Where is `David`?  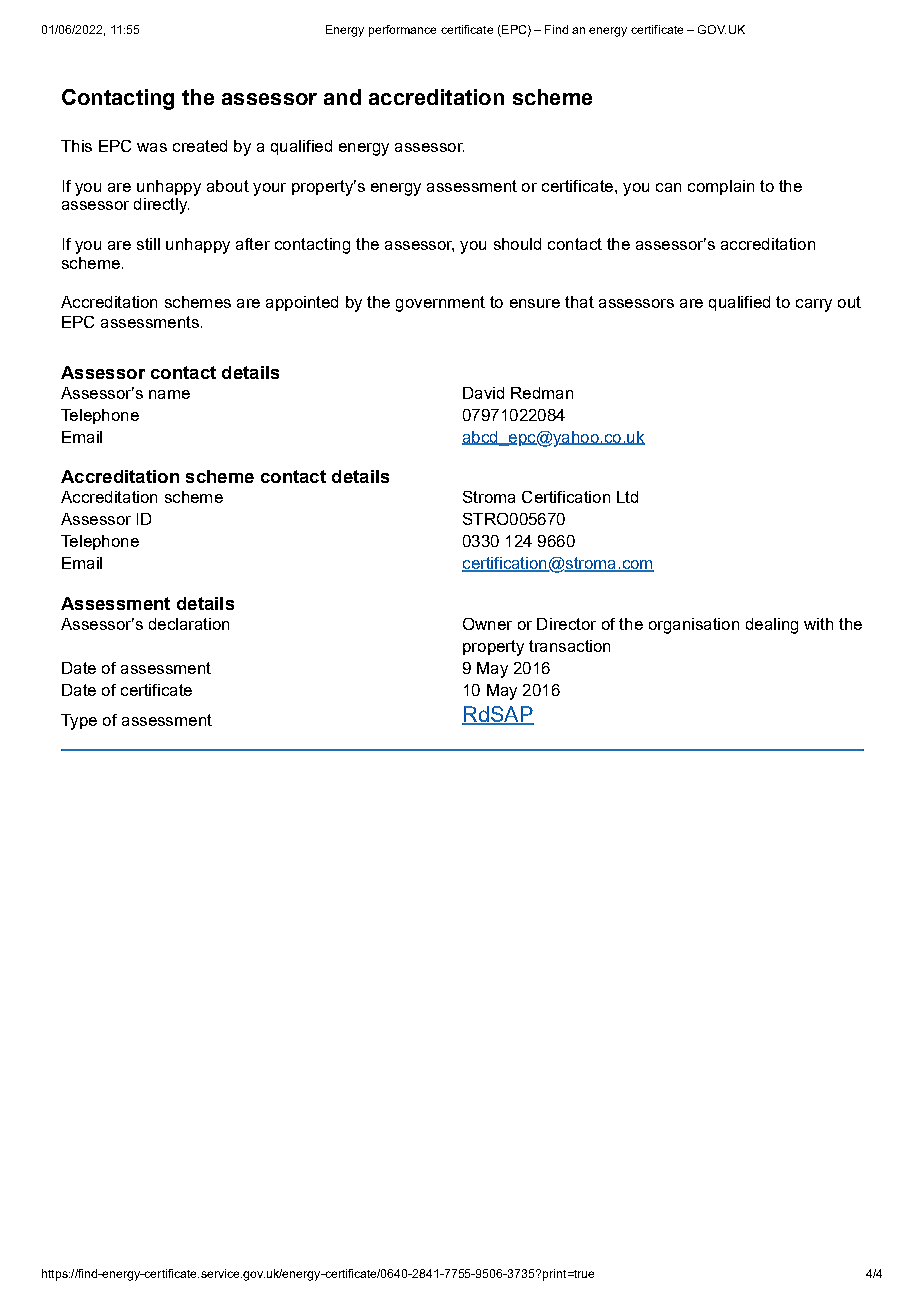
David is located at coordinates (483, 393).
